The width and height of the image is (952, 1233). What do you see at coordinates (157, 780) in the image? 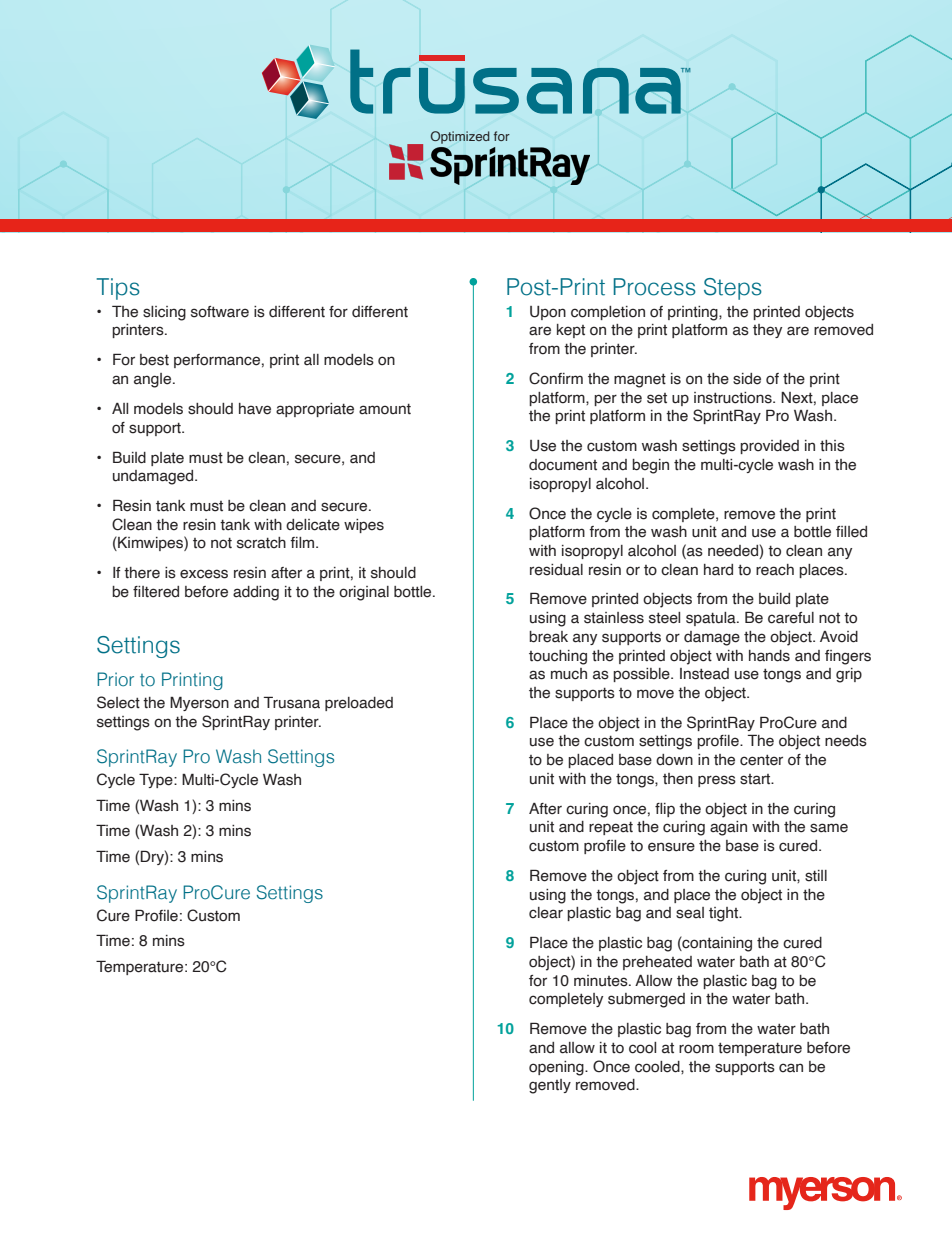
I see `Type` at bounding box center [157, 780].
